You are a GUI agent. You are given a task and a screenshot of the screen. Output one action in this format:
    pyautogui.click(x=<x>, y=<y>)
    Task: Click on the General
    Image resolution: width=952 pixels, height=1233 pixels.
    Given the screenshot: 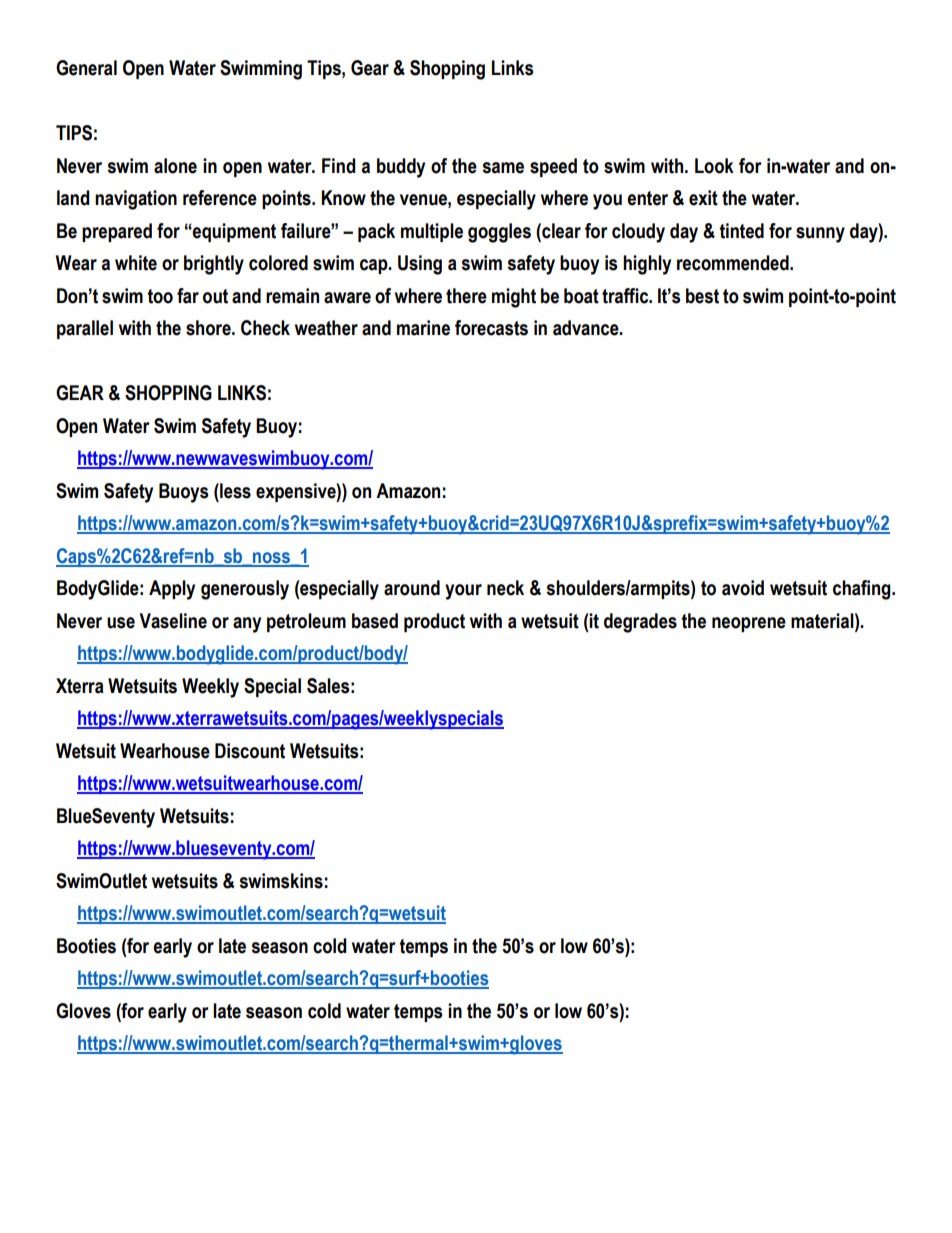 What is the action you would take?
    pyautogui.click(x=86, y=68)
